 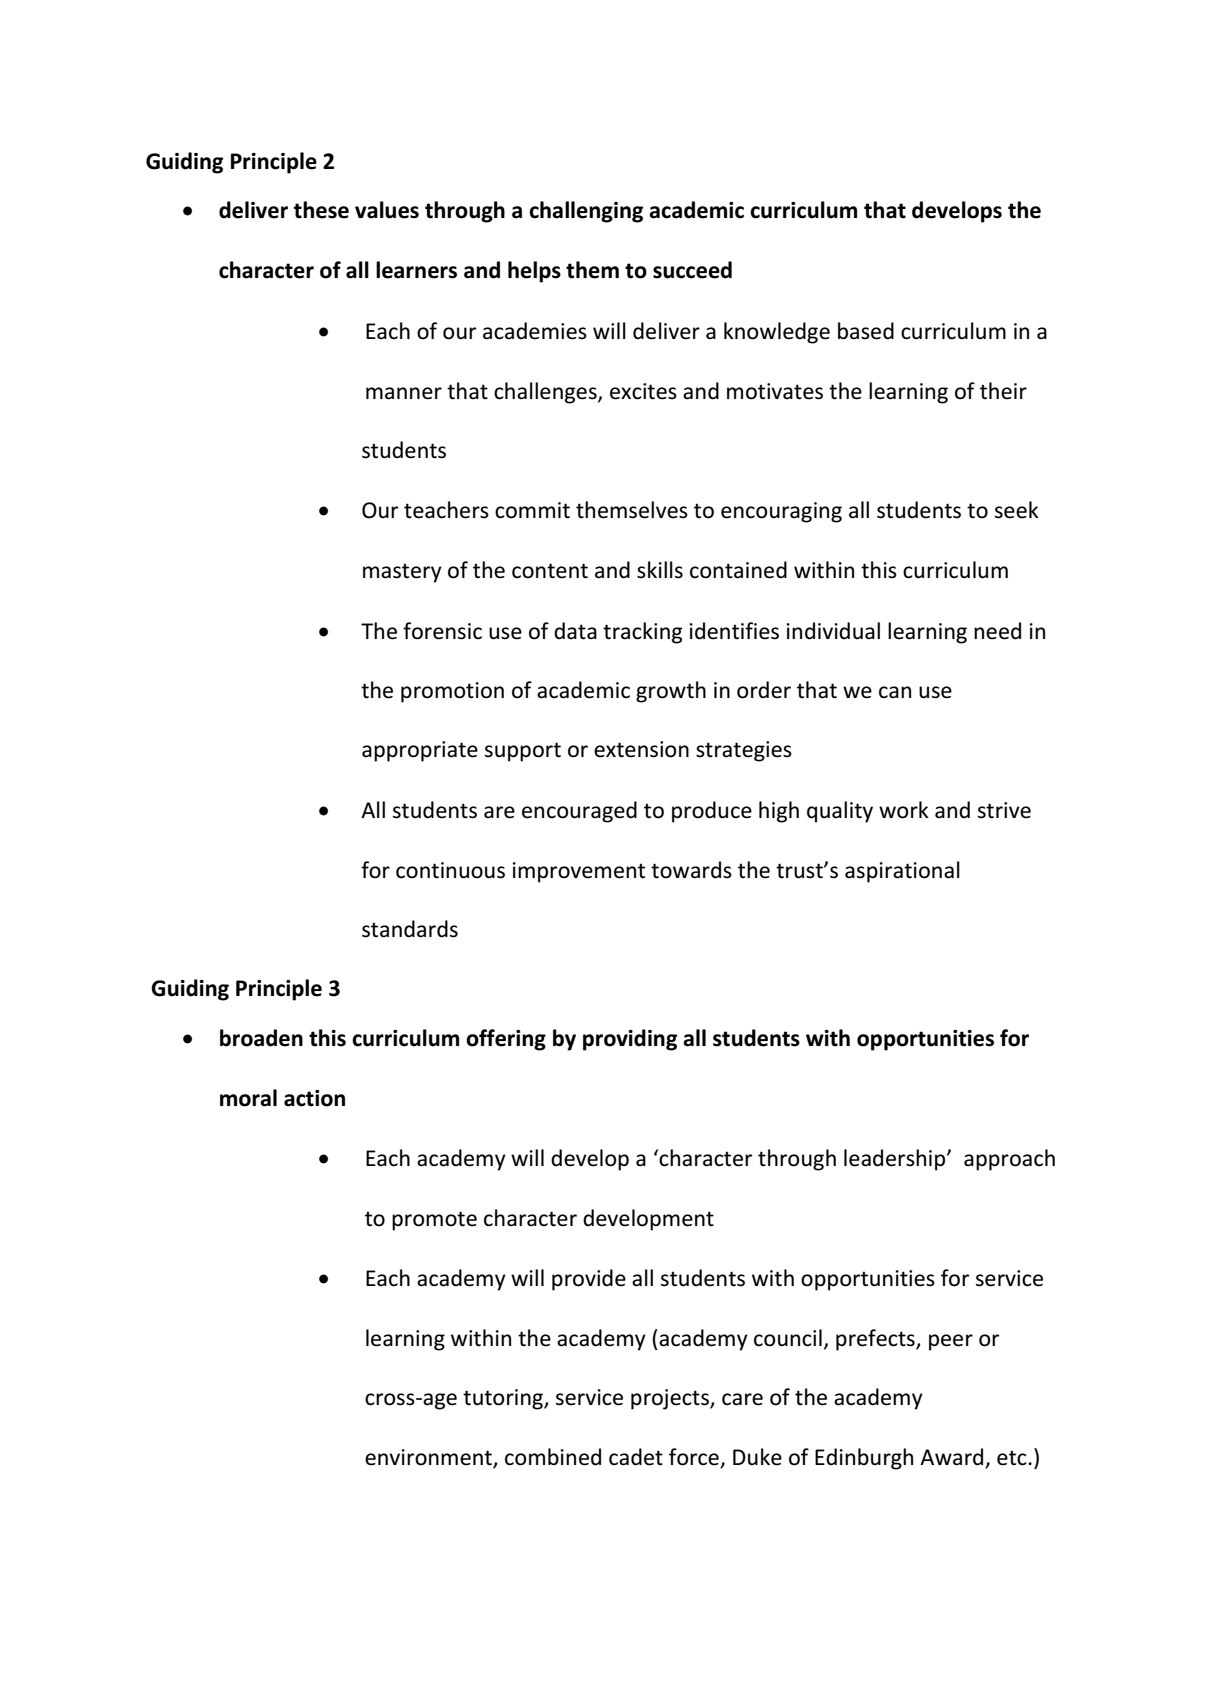 What do you see at coordinates (429, 1458) in the page?
I see `environment` at bounding box center [429, 1458].
